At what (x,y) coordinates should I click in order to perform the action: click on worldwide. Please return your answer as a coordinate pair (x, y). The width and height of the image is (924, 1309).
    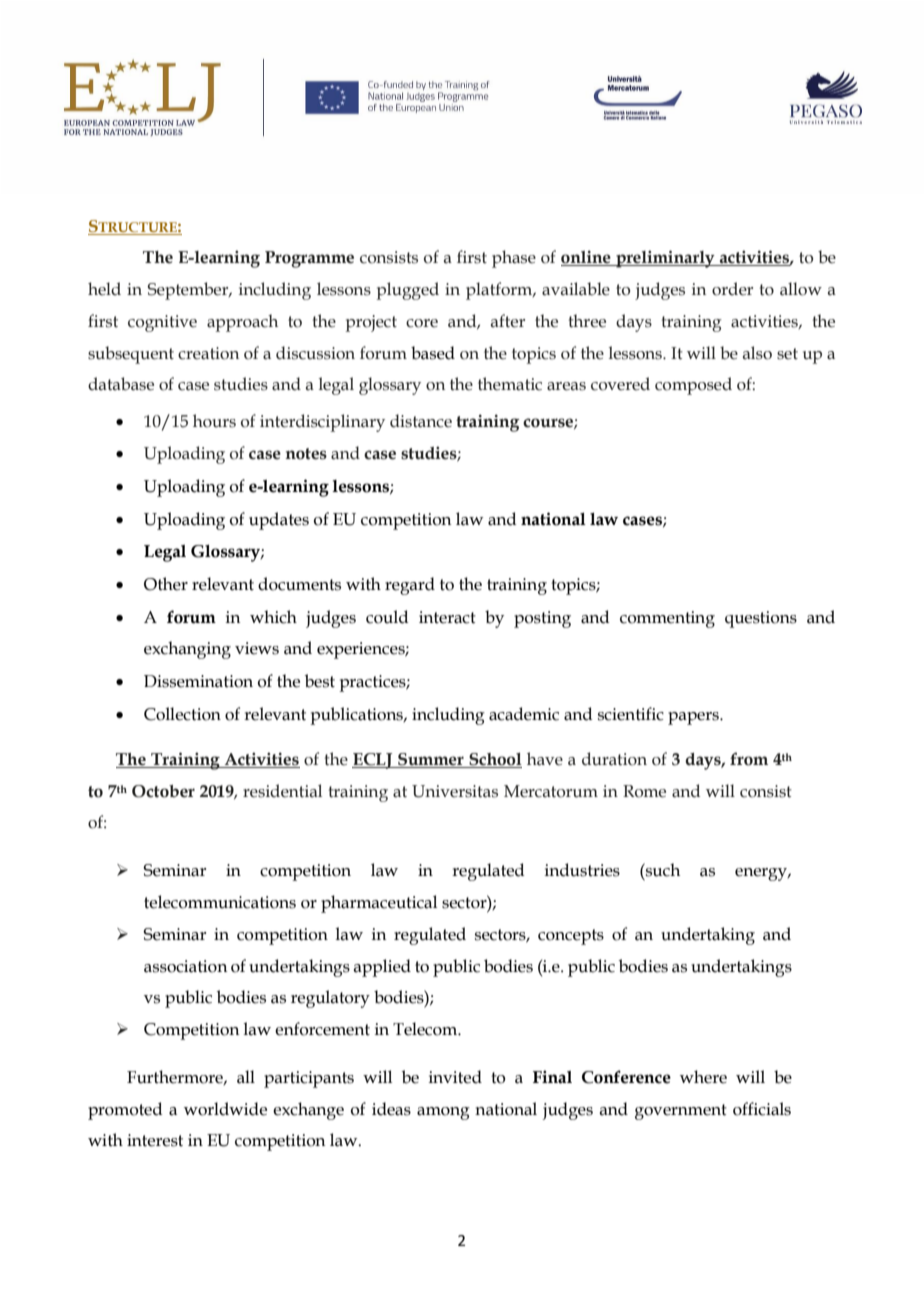
    Looking at the image, I should click on (225, 1109).
